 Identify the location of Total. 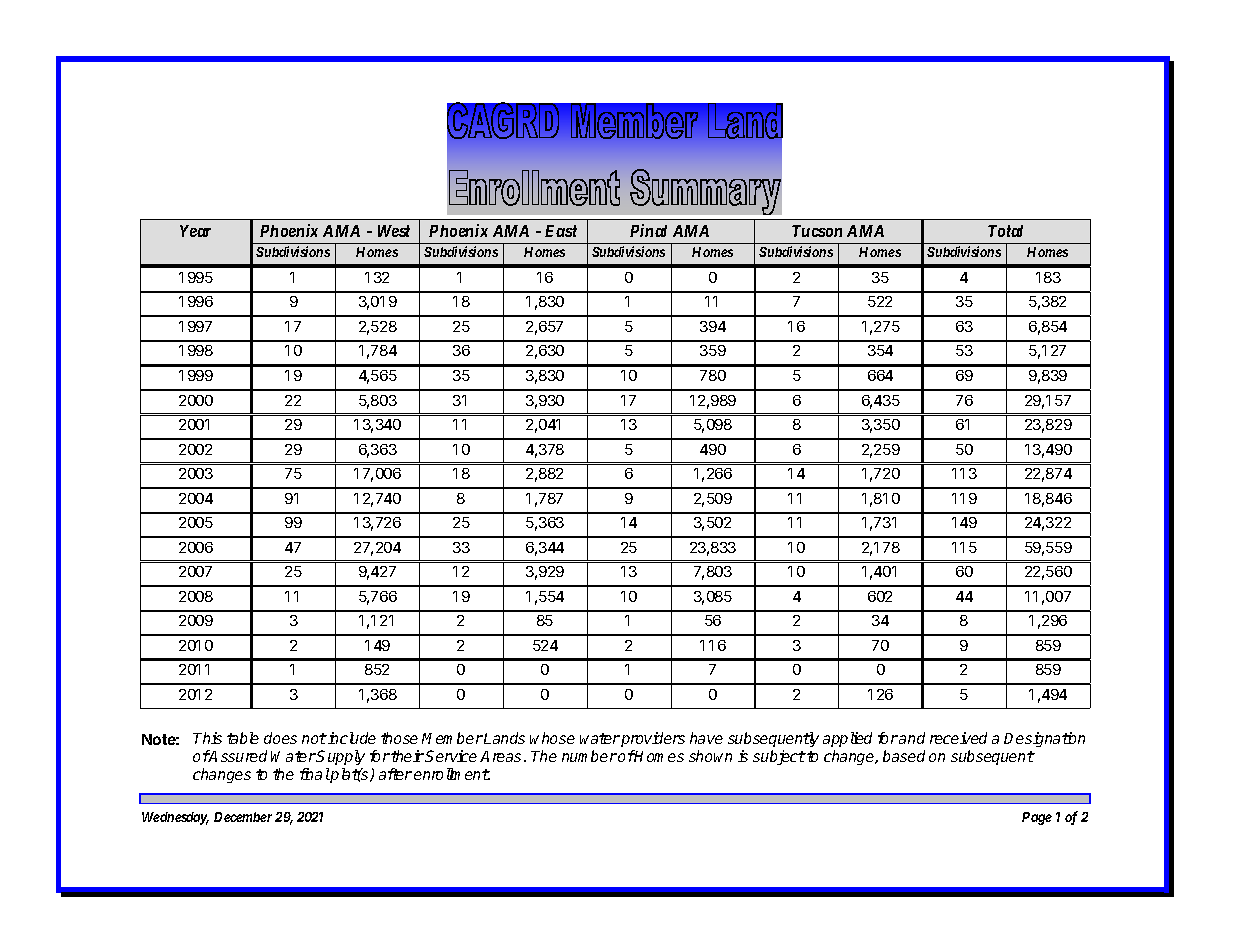
(1005, 231).
